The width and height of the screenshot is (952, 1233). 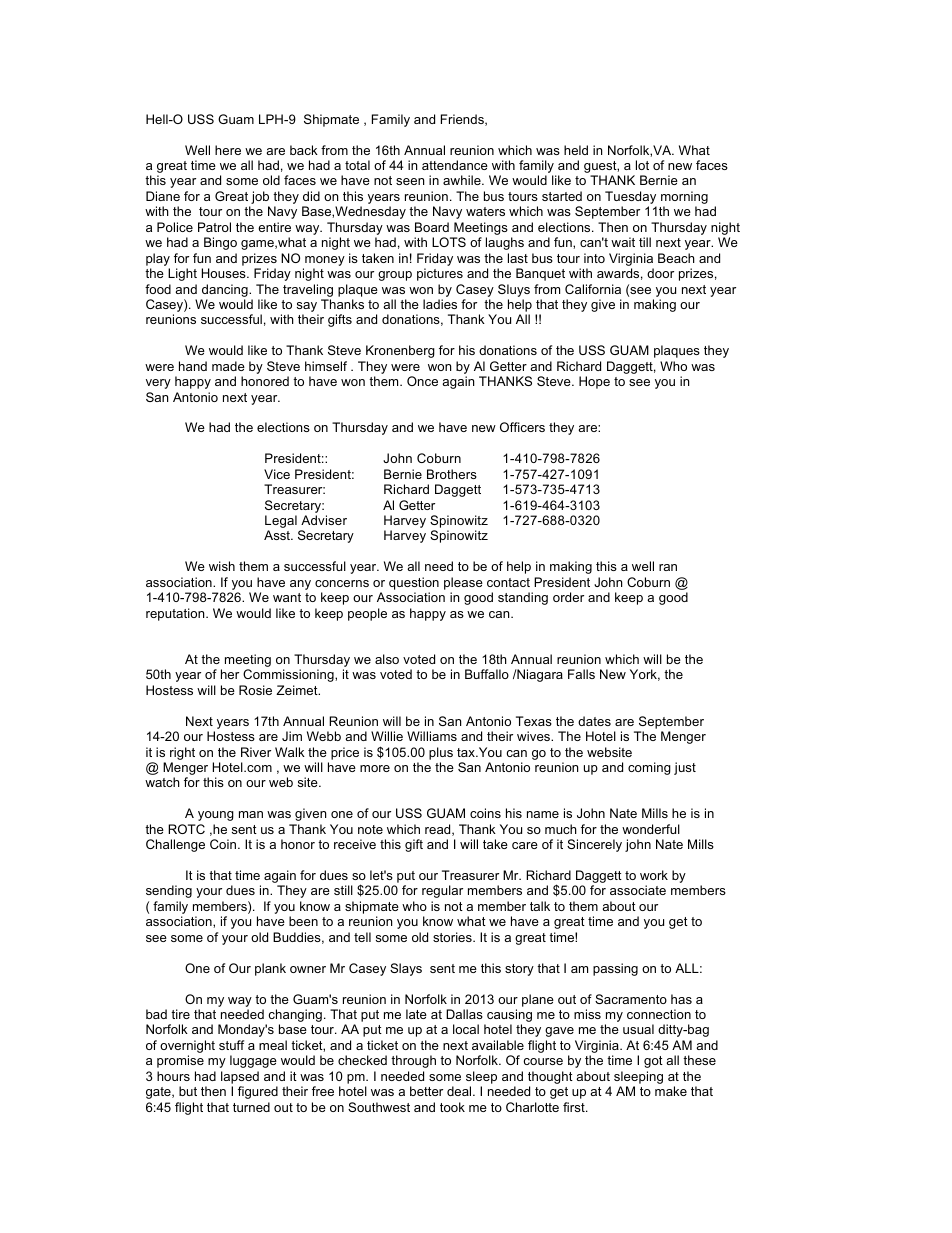 What do you see at coordinates (228, 150) in the screenshot?
I see `here` at bounding box center [228, 150].
